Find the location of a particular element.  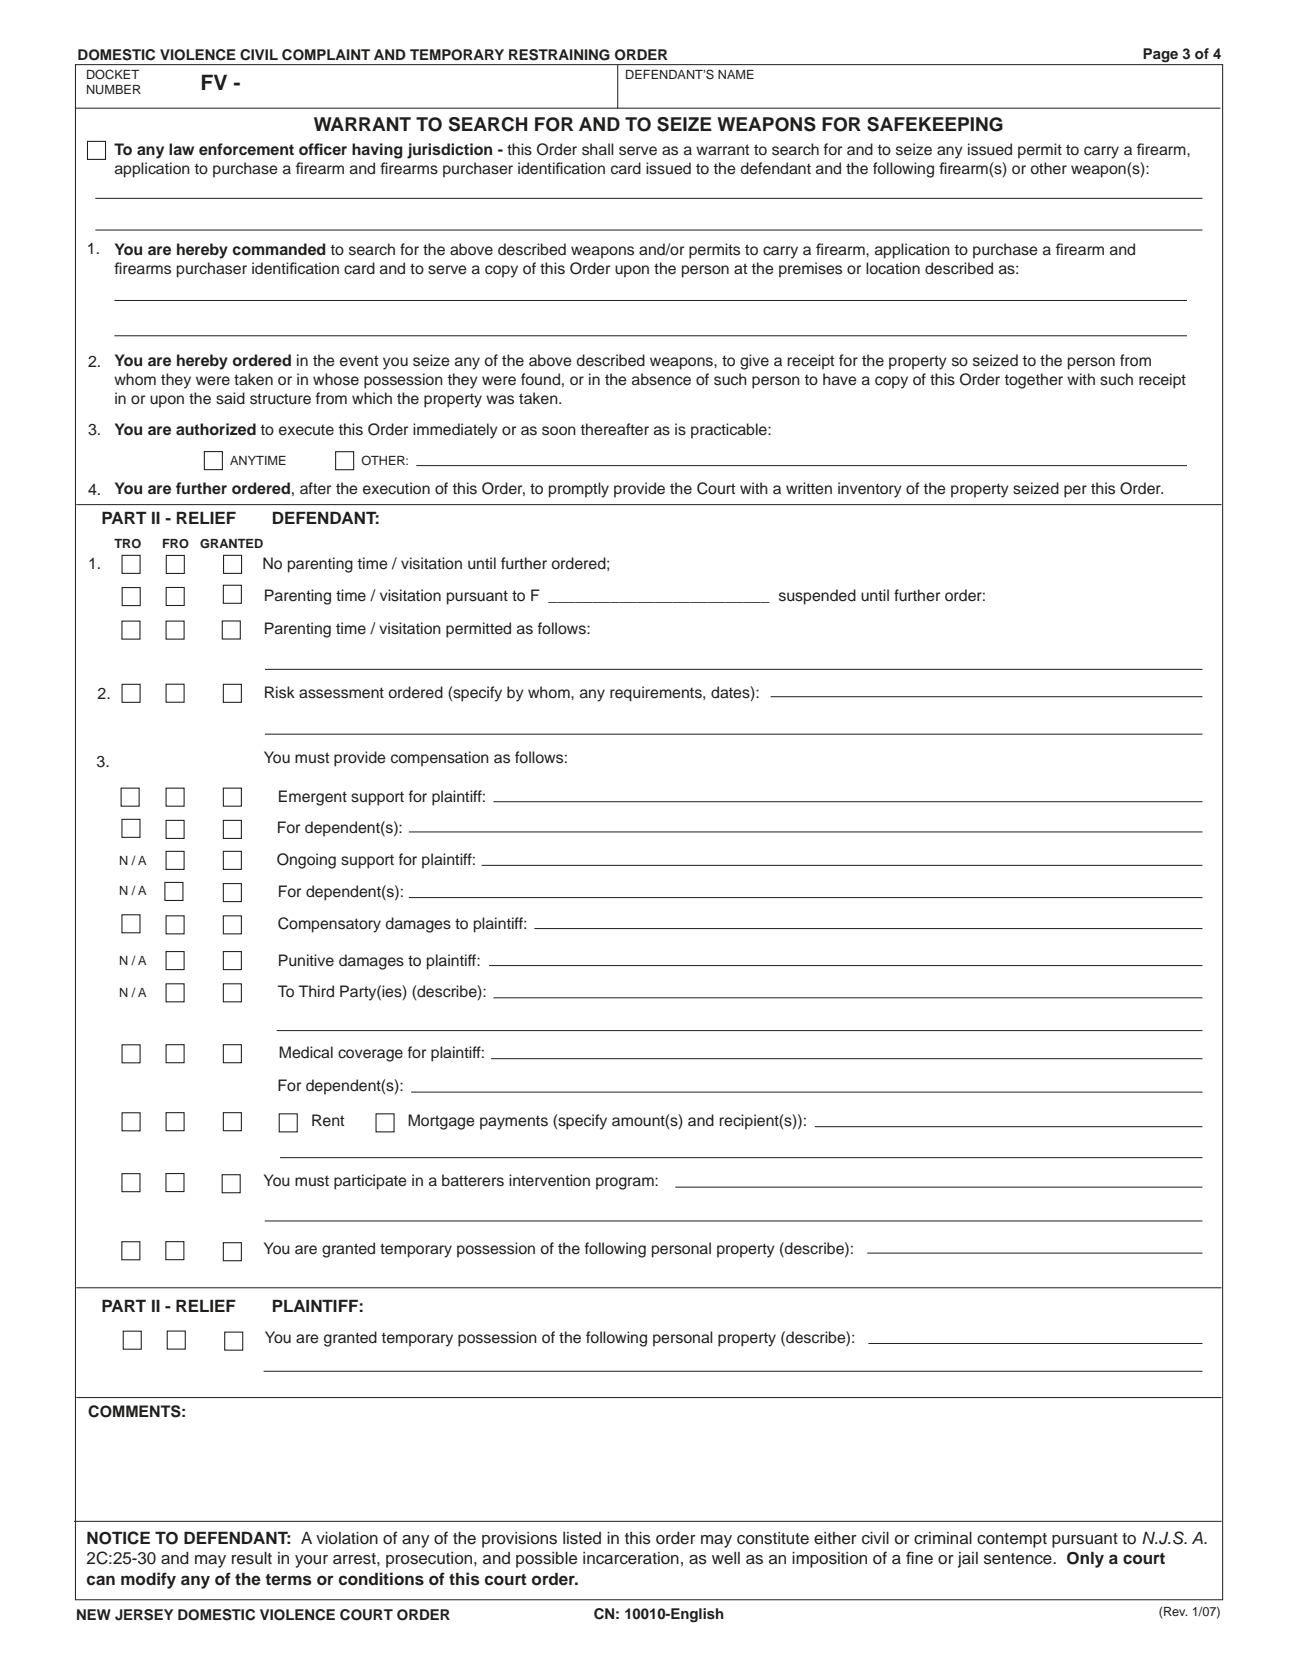

shall is located at coordinates (598, 149).
